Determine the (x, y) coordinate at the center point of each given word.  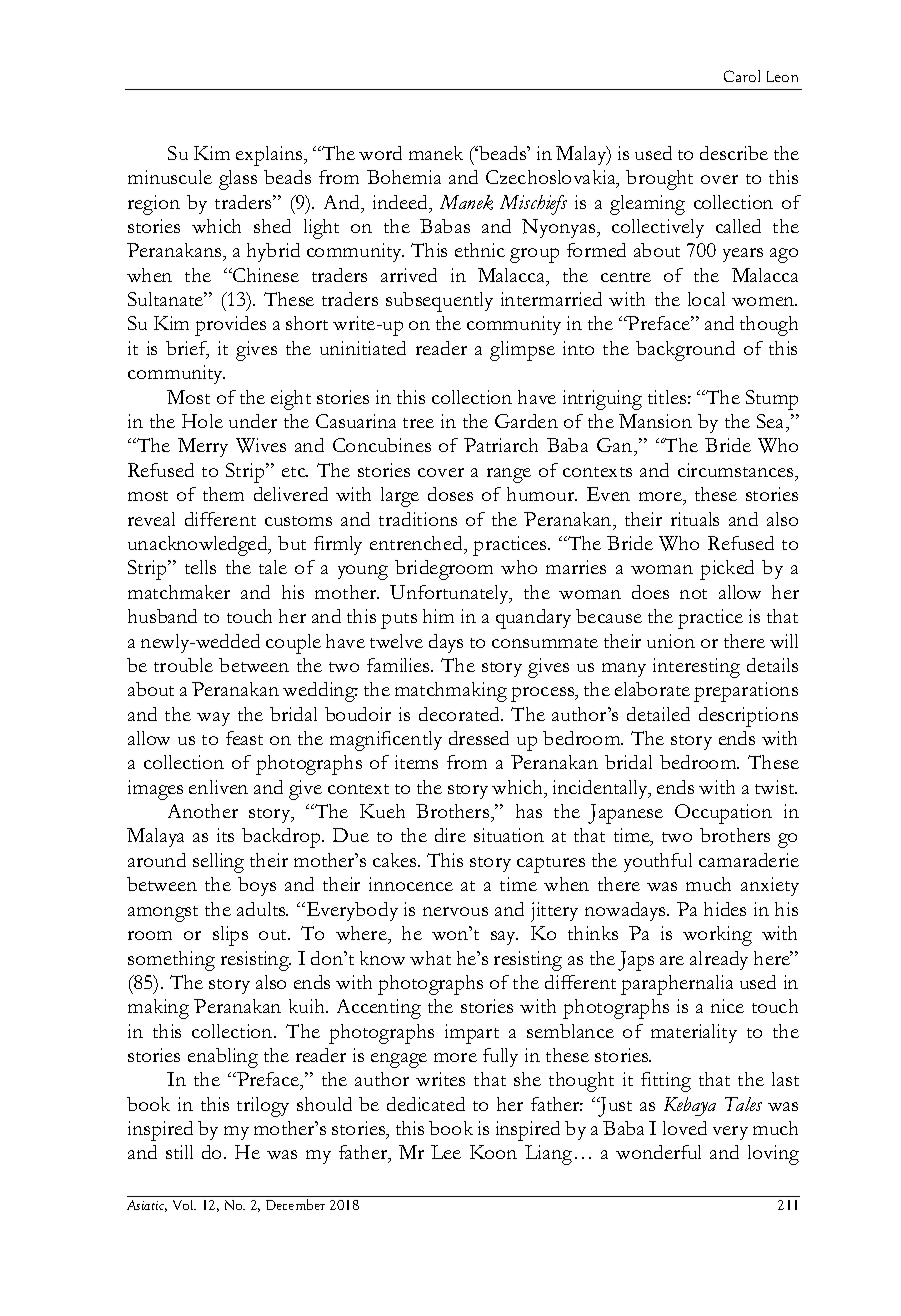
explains (270, 156)
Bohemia (404, 177)
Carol (742, 76)
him (438, 616)
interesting (696, 668)
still (179, 1152)
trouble (183, 665)
